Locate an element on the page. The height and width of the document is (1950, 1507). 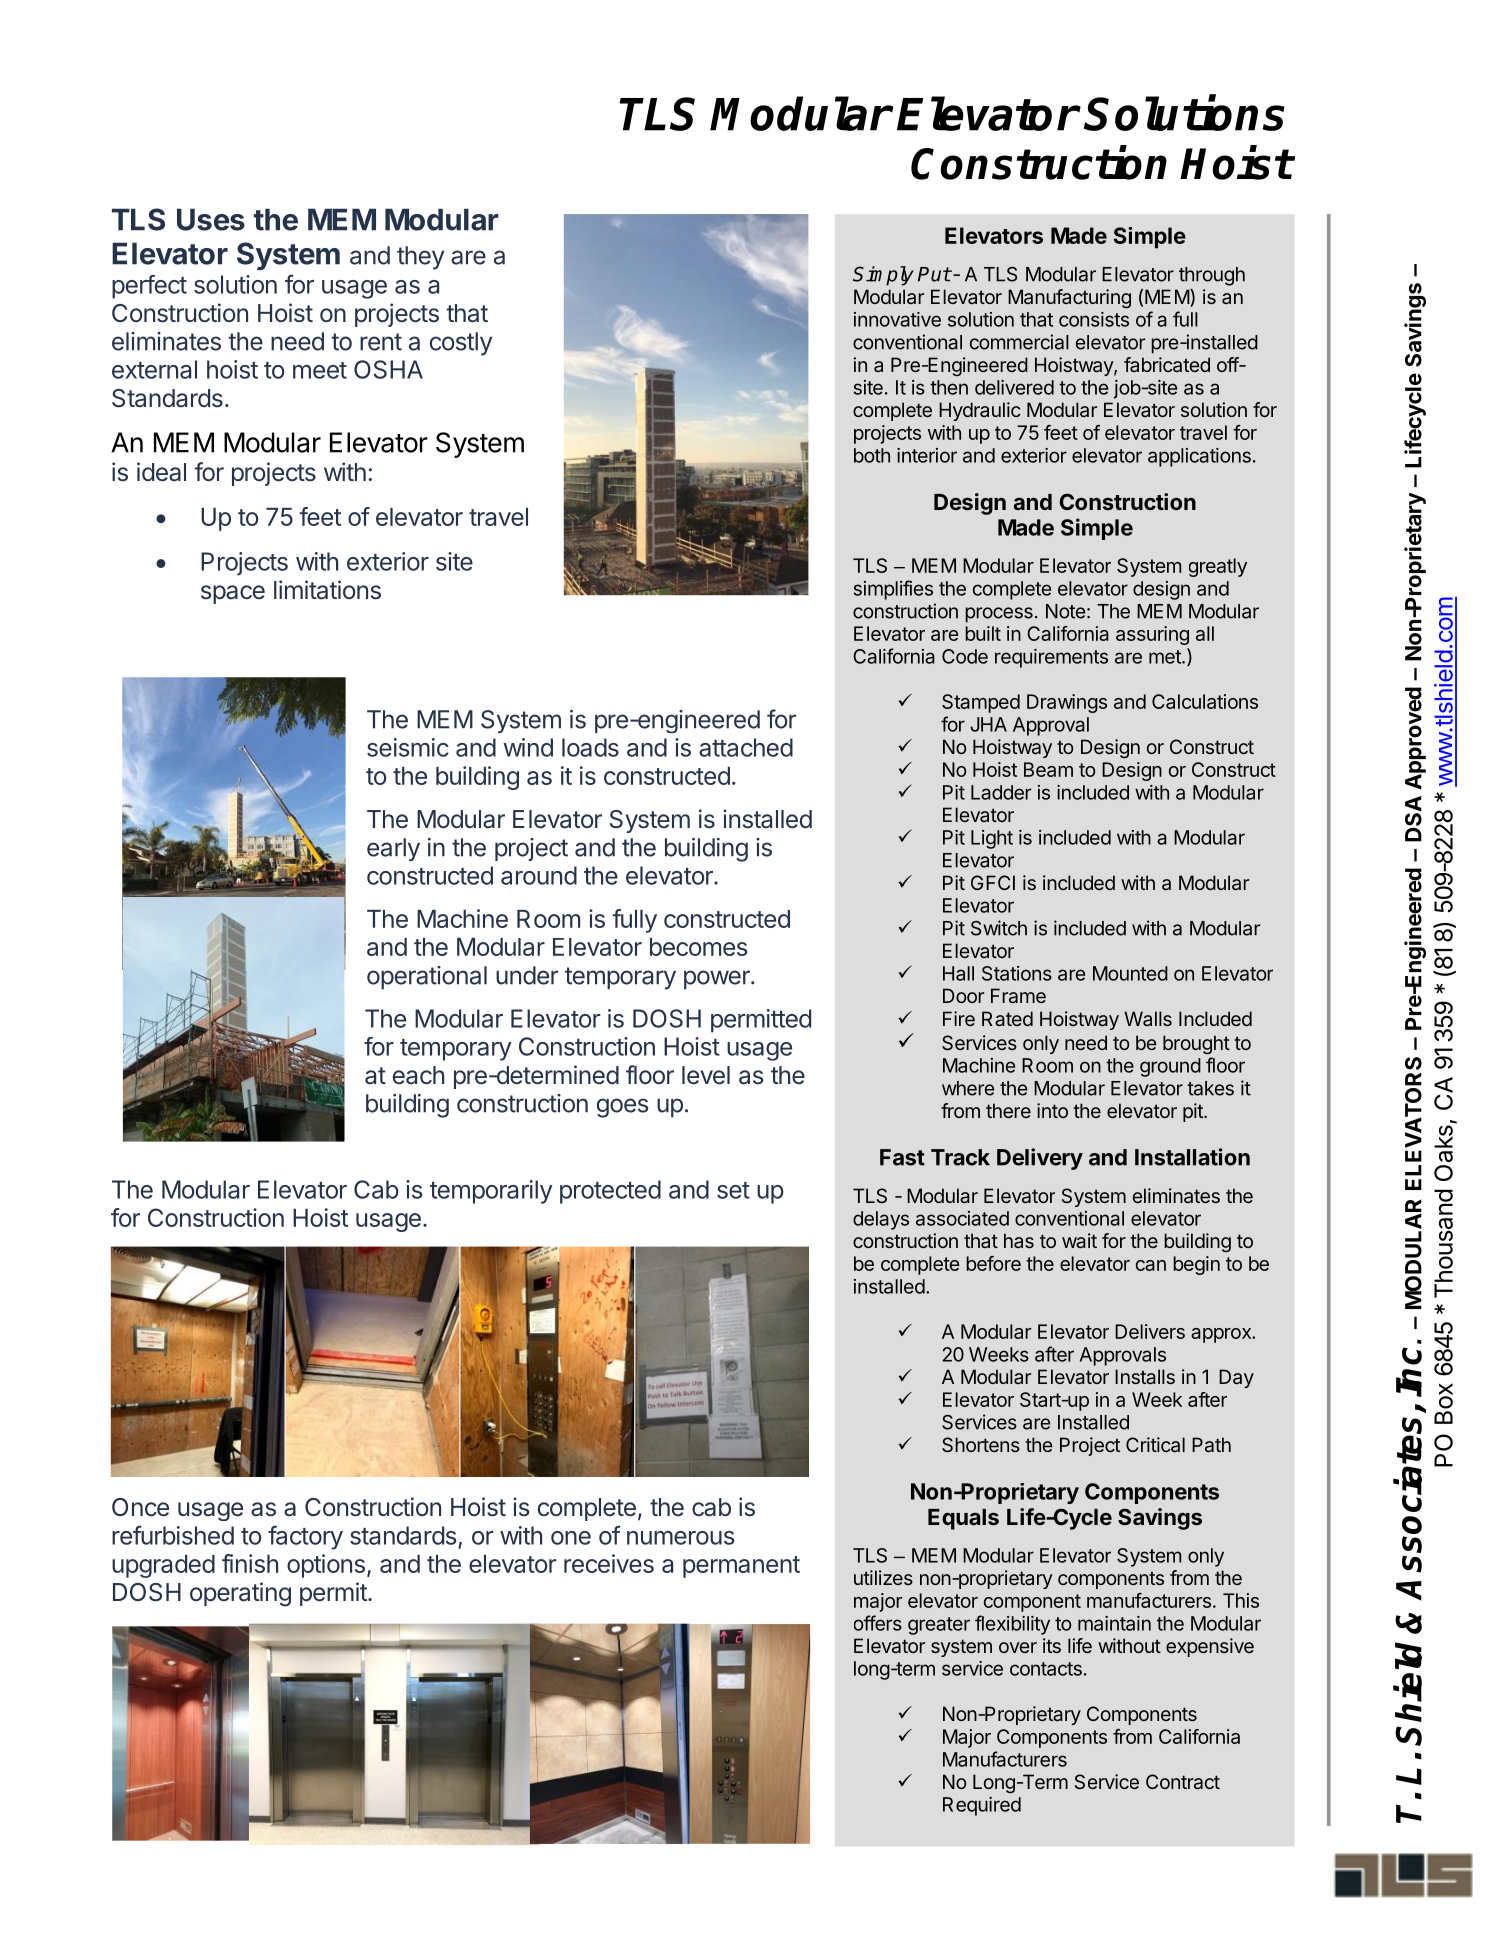
Uses is located at coordinates (211, 219).
